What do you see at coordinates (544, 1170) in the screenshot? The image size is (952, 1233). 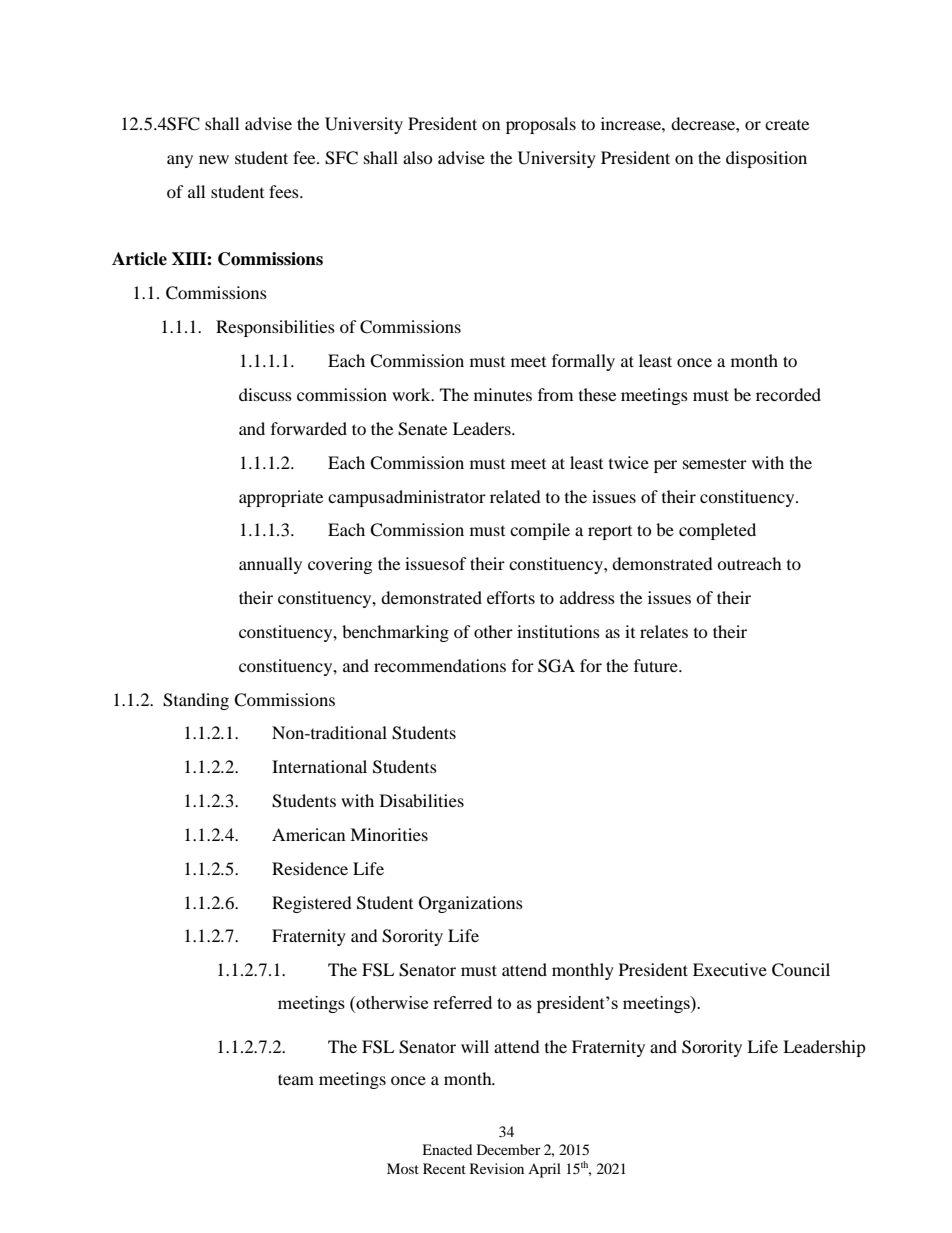 I see `April` at bounding box center [544, 1170].
